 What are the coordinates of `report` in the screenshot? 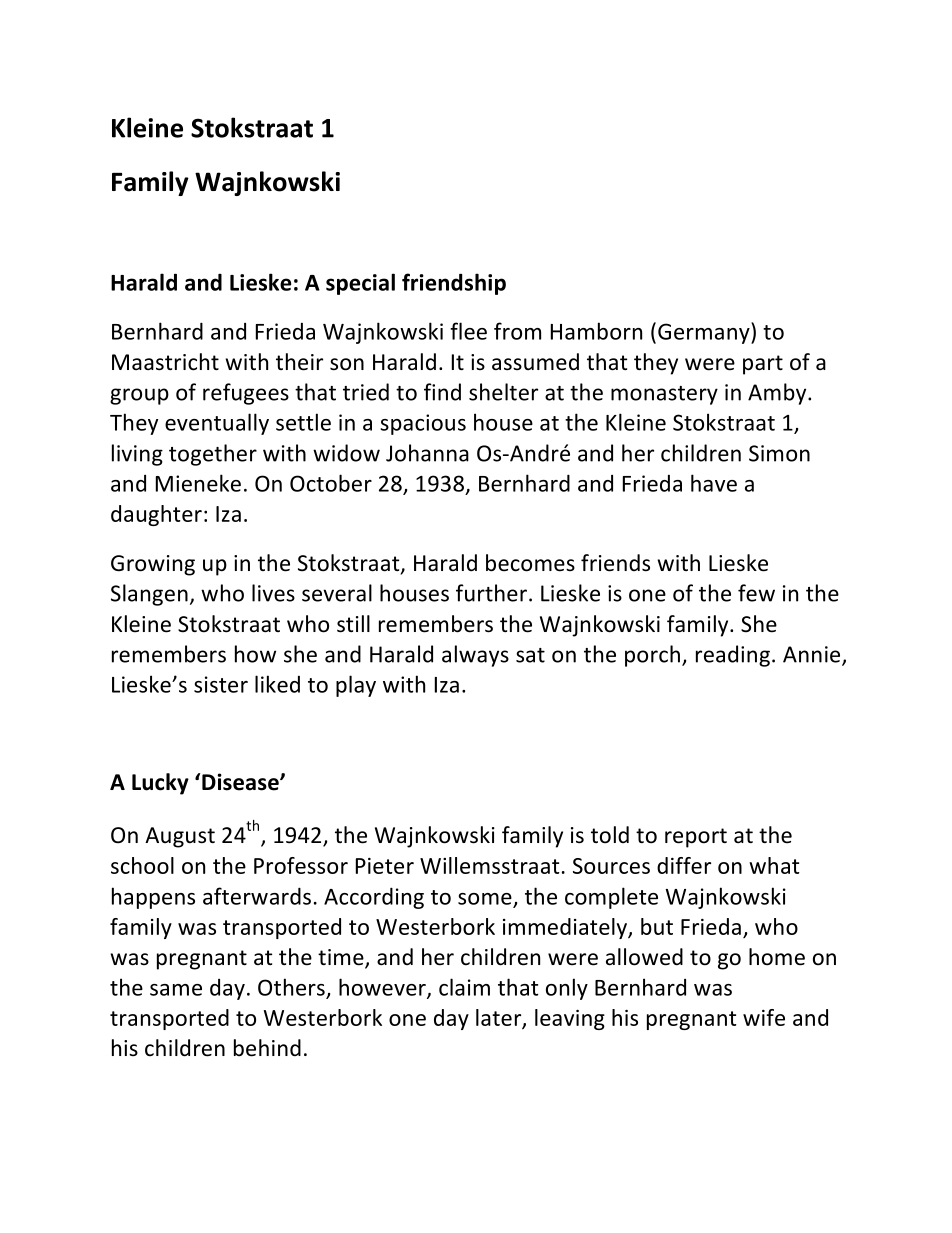 It's located at (696, 838).
